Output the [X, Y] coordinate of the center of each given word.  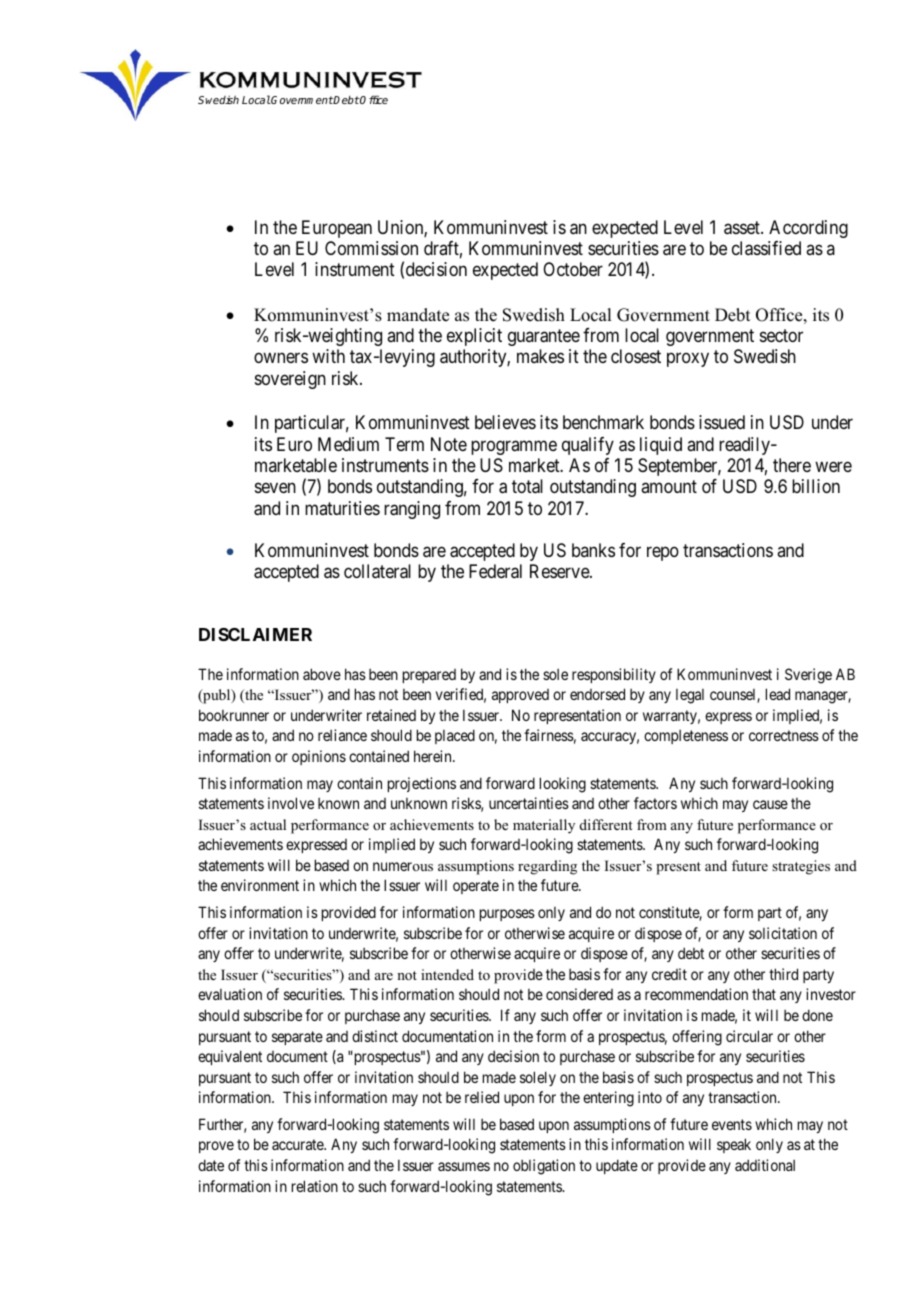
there [792, 465]
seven [275, 488]
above [322, 674]
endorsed [597, 694]
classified [766, 248]
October [573, 269]
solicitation [783, 933]
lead [778, 694]
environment [260, 885]
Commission [371, 248]
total [527, 486]
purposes [507, 915]
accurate [299, 1145]
